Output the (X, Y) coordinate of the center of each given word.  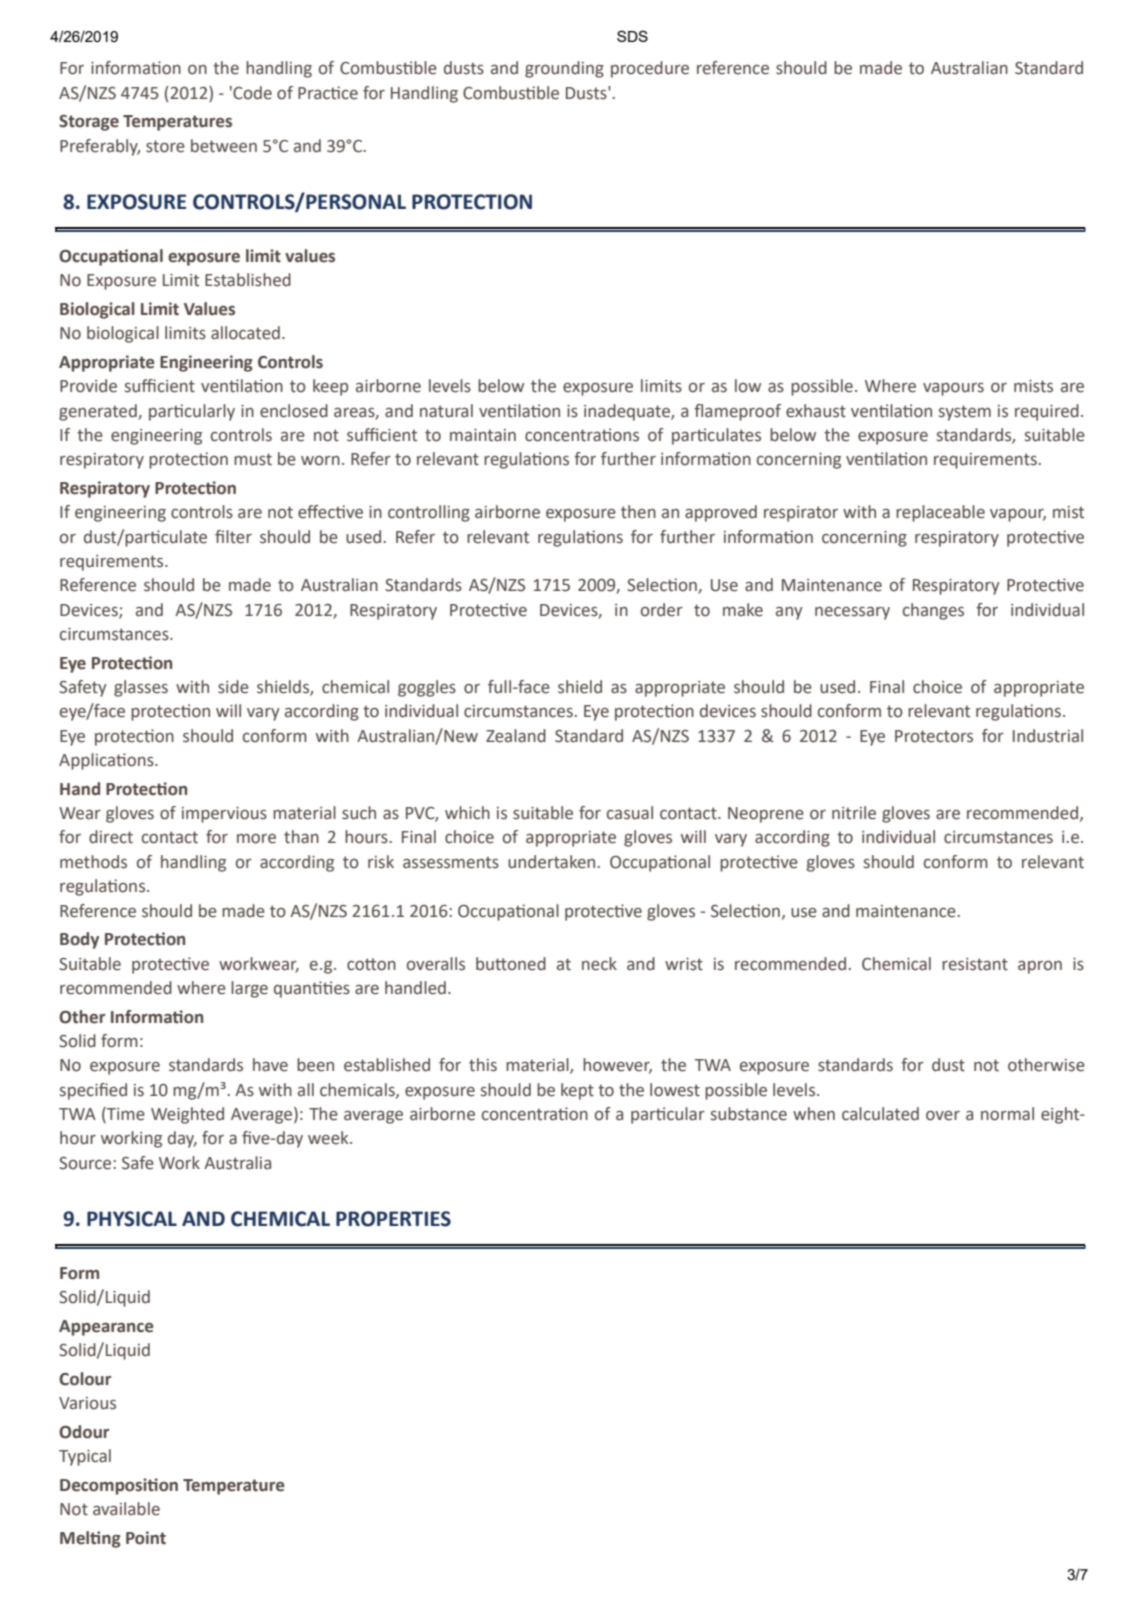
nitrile (854, 813)
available (126, 1509)
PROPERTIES (393, 1219)
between (224, 146)
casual (630, 813)
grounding (564, 69)
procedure (650, 69)
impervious (224, 815)
